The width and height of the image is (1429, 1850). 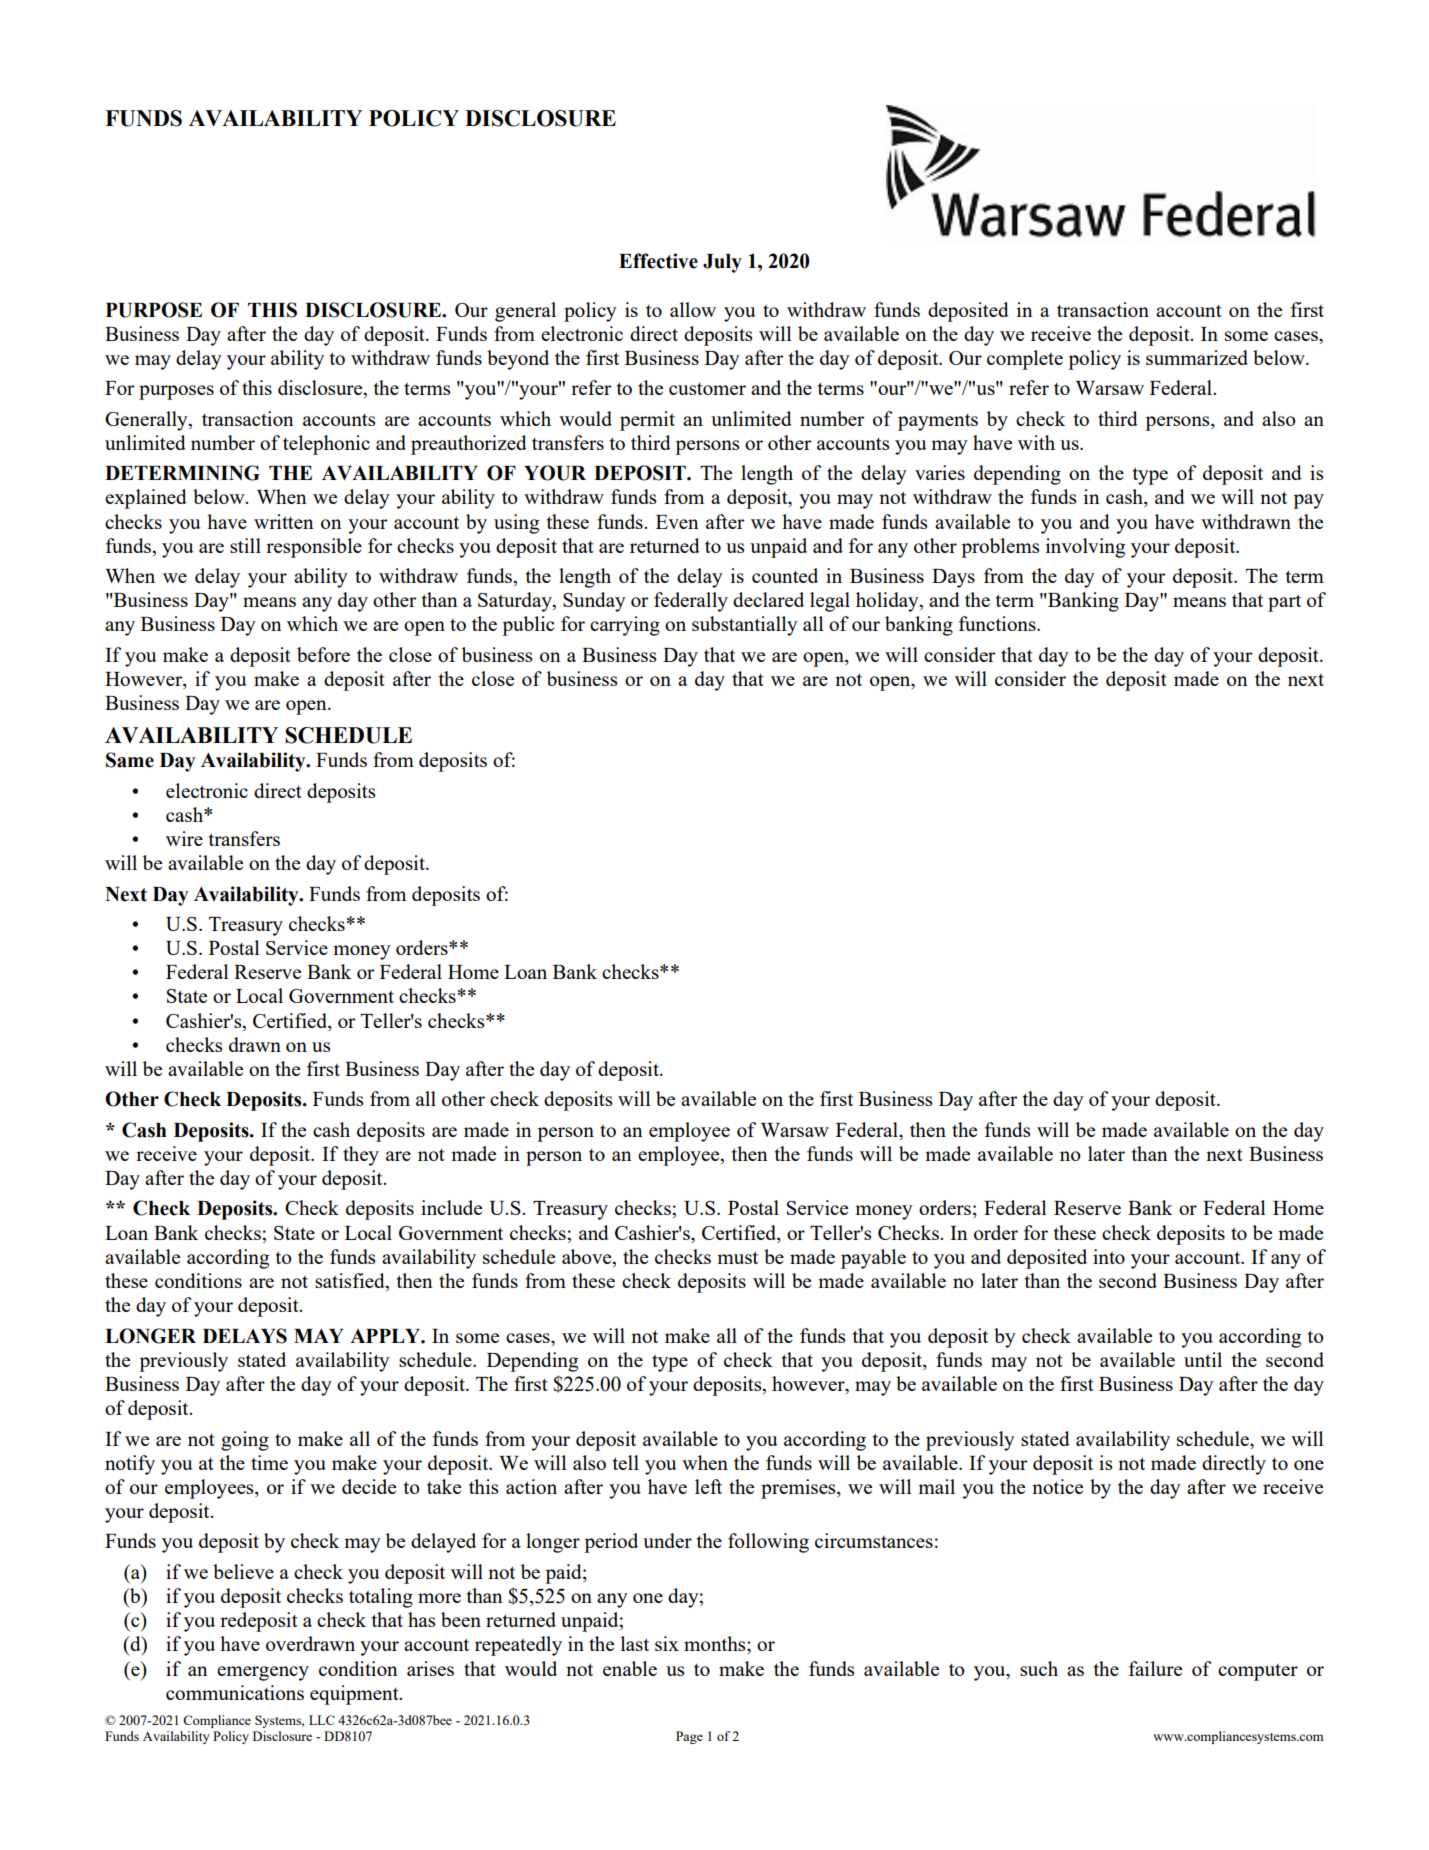 I want to click on substantially, so click(x=745, y=626).
